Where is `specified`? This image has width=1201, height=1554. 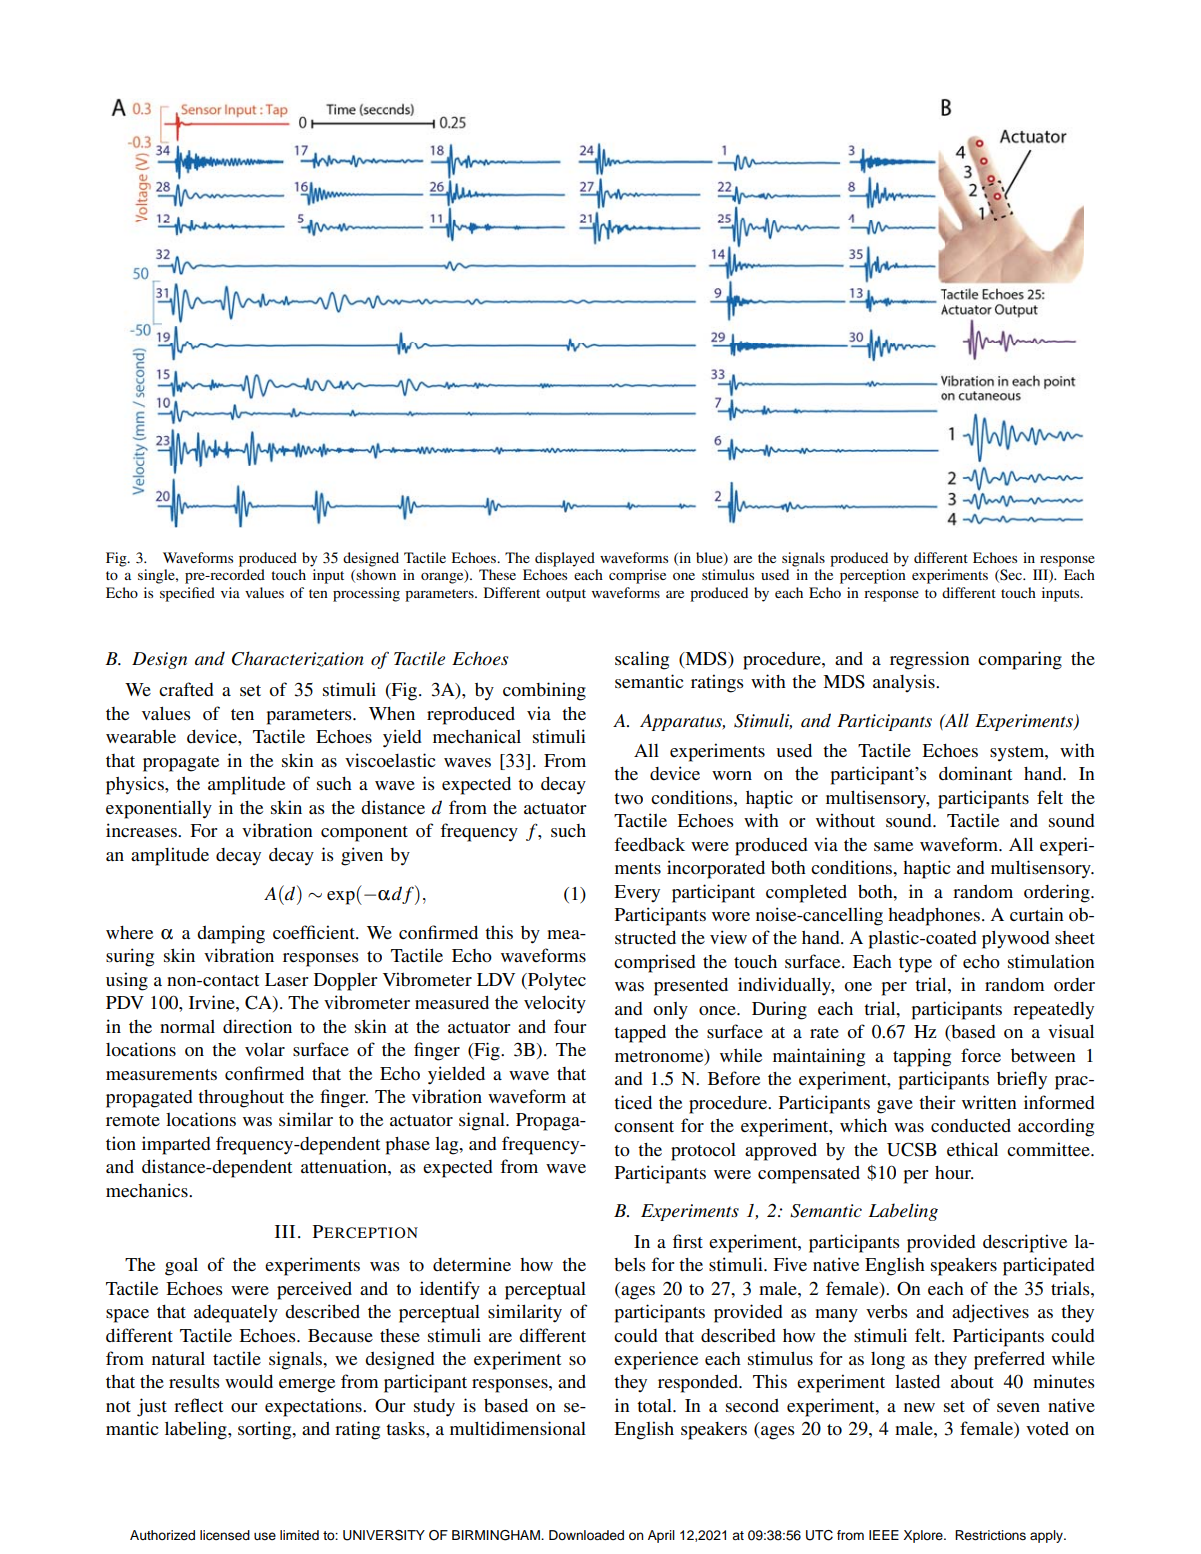
specified is located at coordinates (187, 594).
